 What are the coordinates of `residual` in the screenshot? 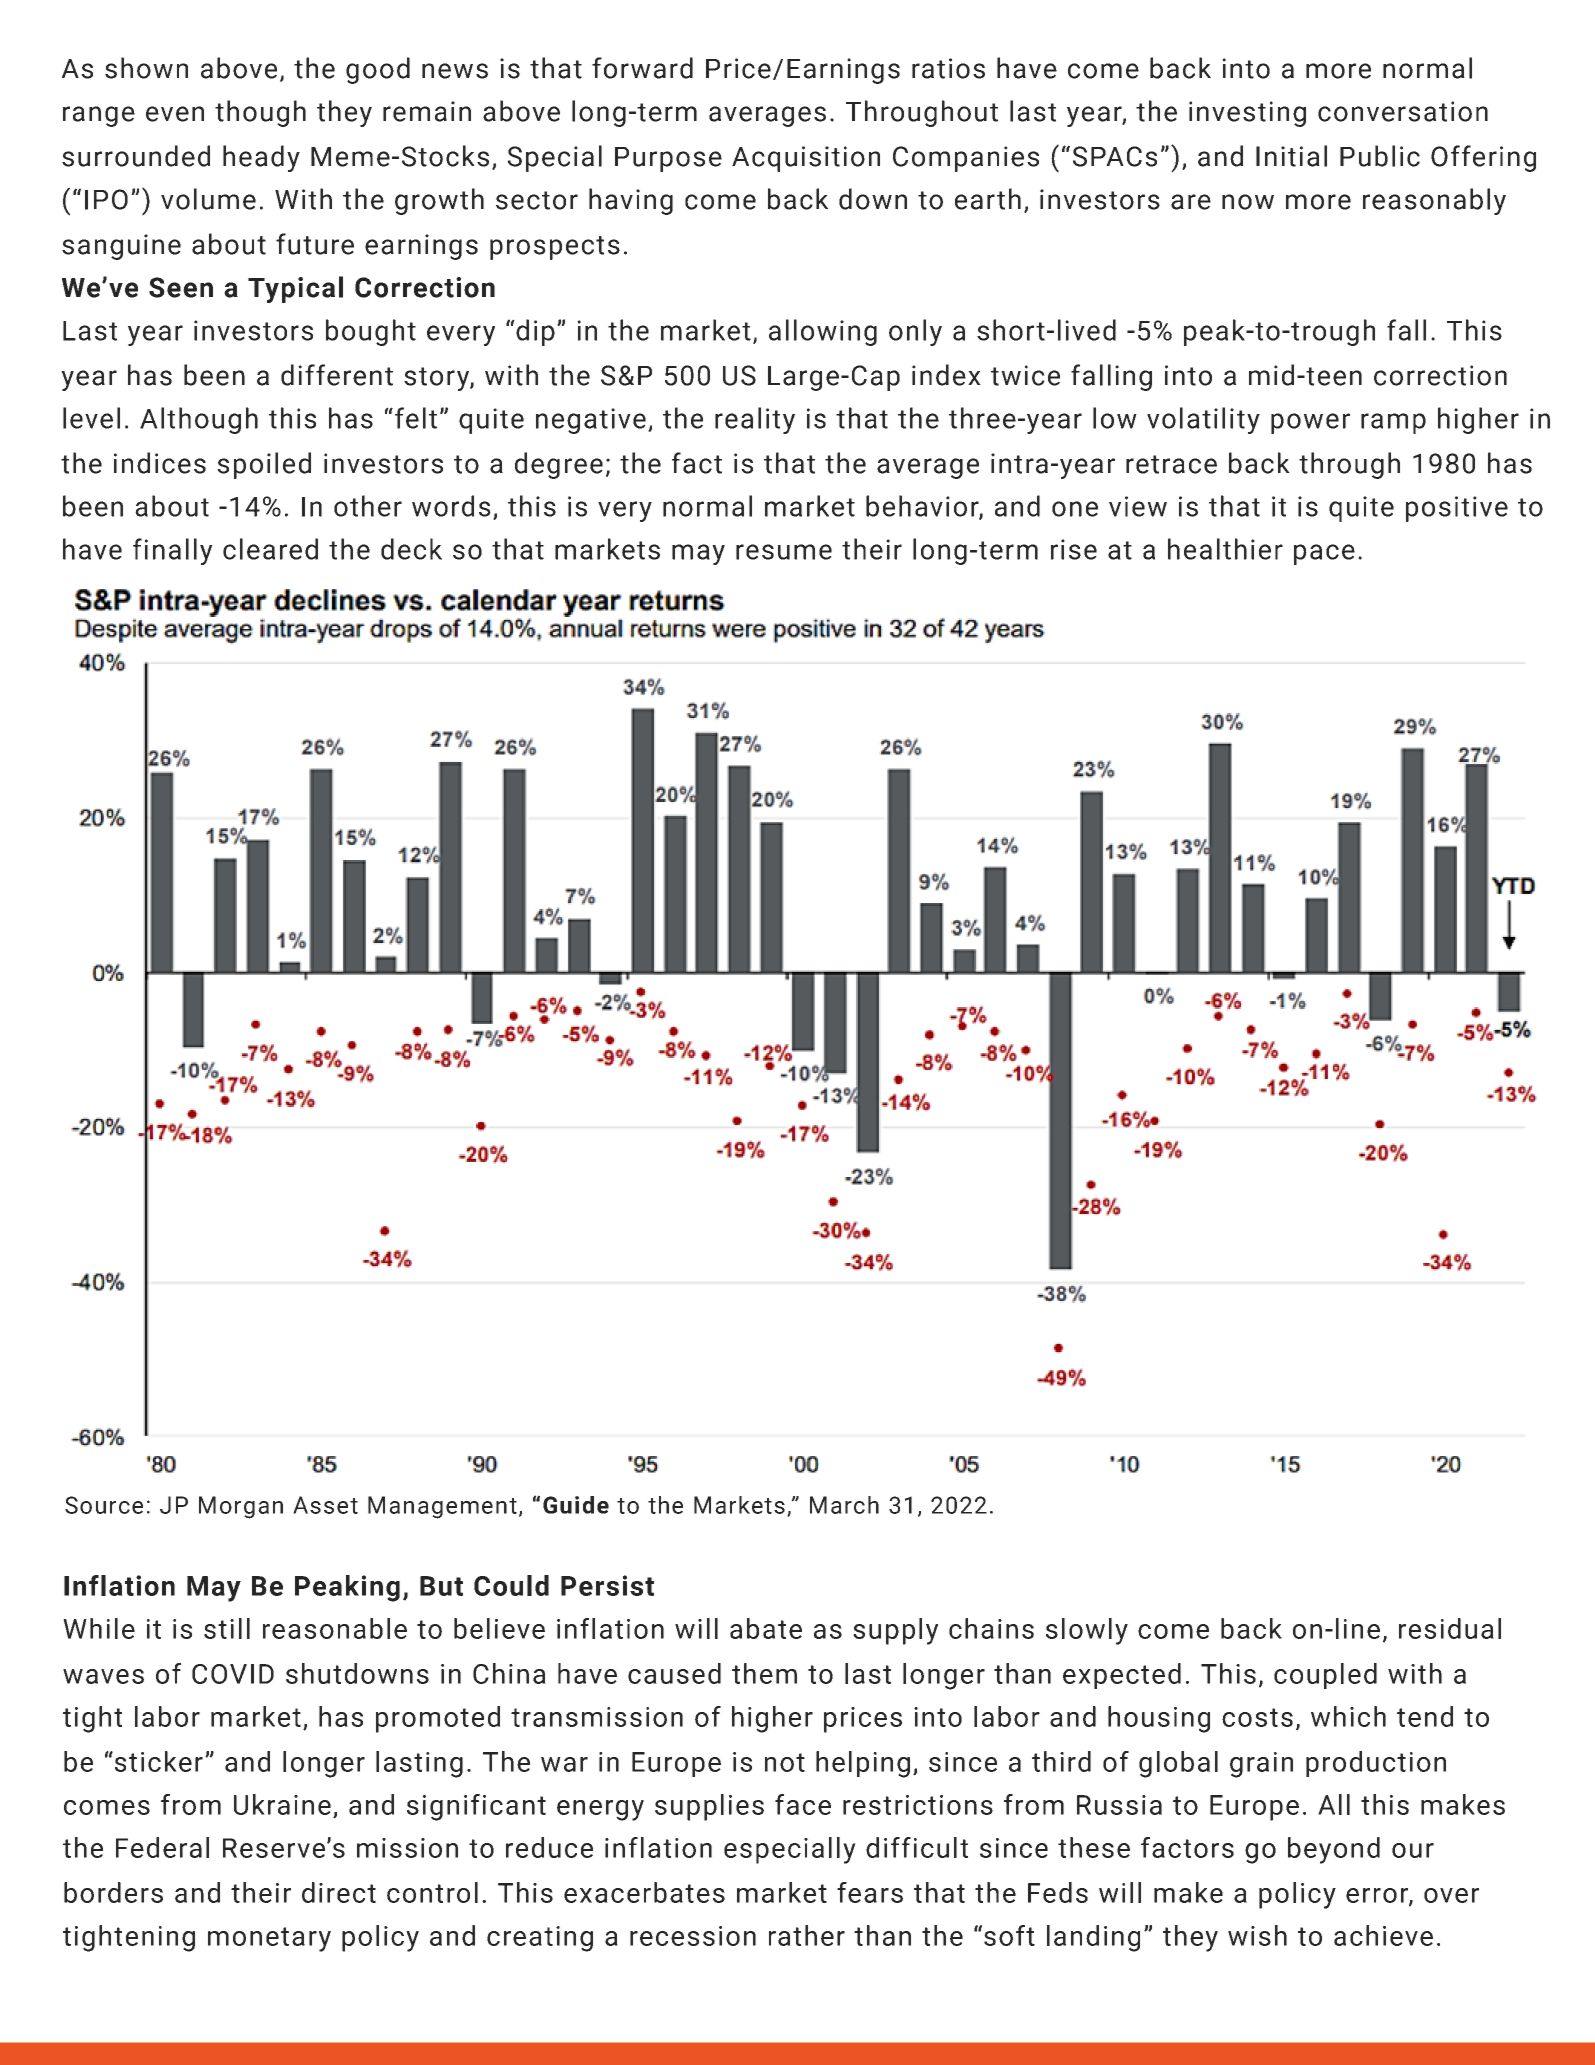 It's located at (1450, 1628).
